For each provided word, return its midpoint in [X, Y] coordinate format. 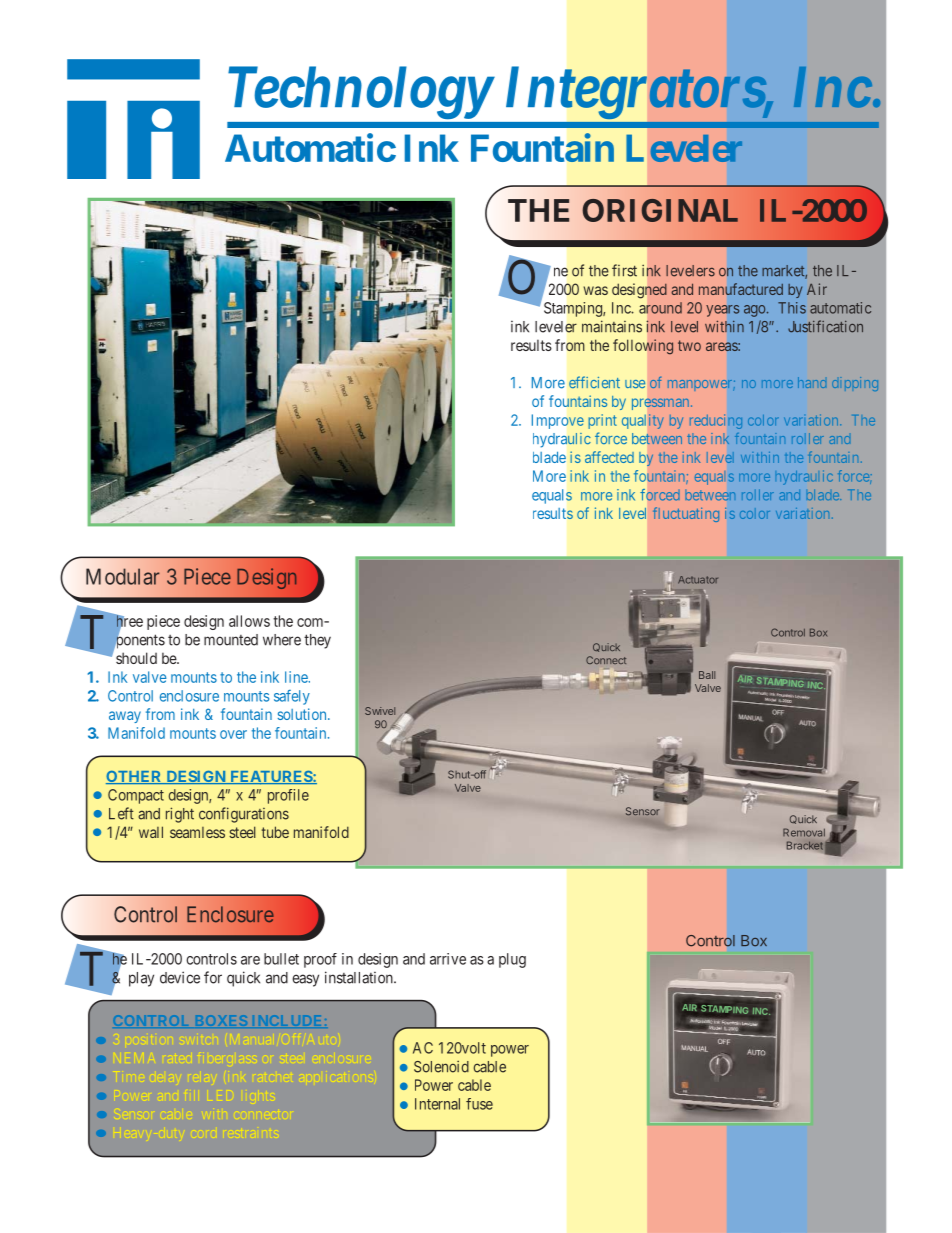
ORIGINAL [660, 210]
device [180, 977]
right [180, 815]
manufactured [741, 289]
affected [609, 457]
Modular [123, 576]
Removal [804, 832]
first [624, 270]
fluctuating [686, 514]
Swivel [380, 711]
